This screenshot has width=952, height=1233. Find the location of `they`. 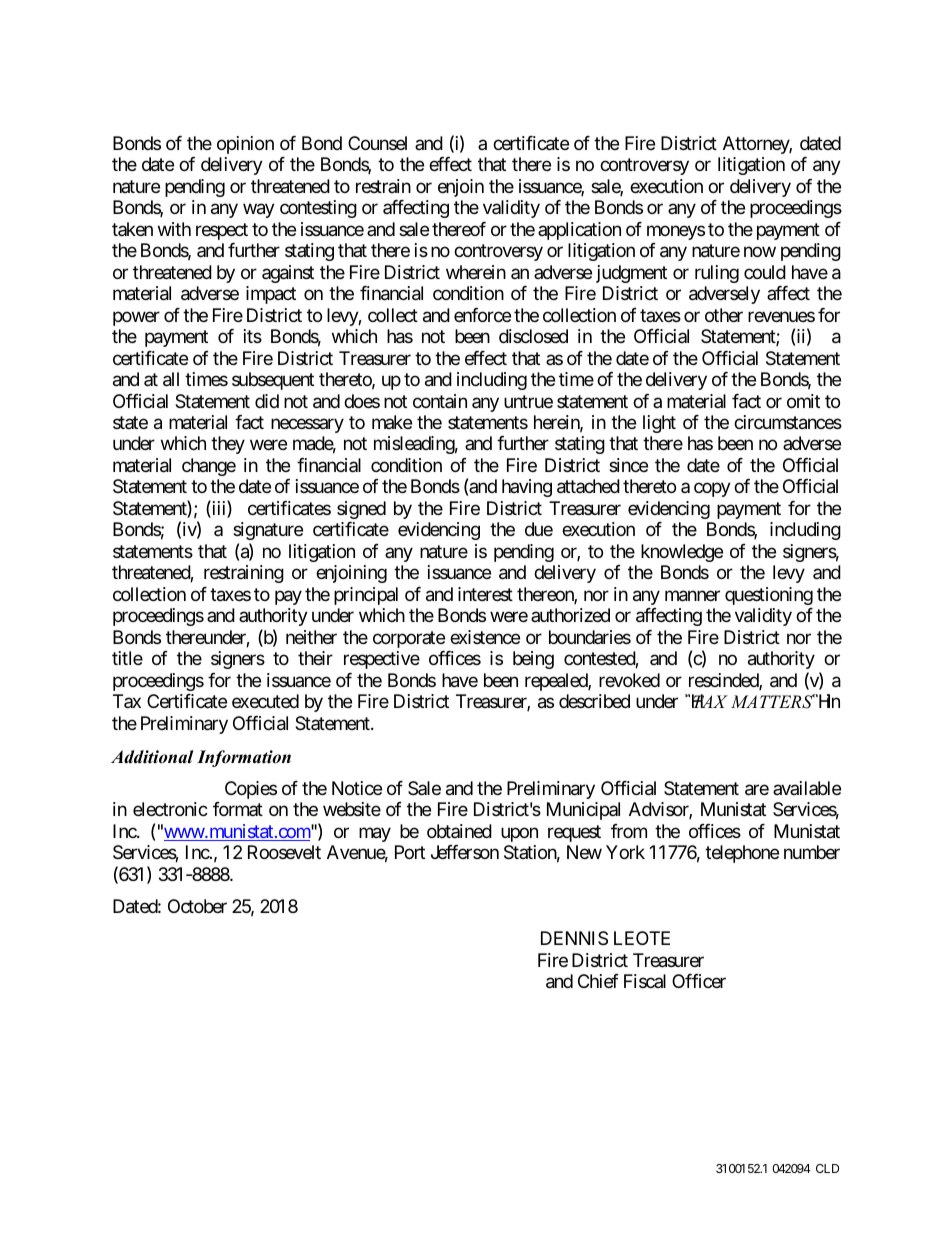

they is located at coordinates (228, 445).
